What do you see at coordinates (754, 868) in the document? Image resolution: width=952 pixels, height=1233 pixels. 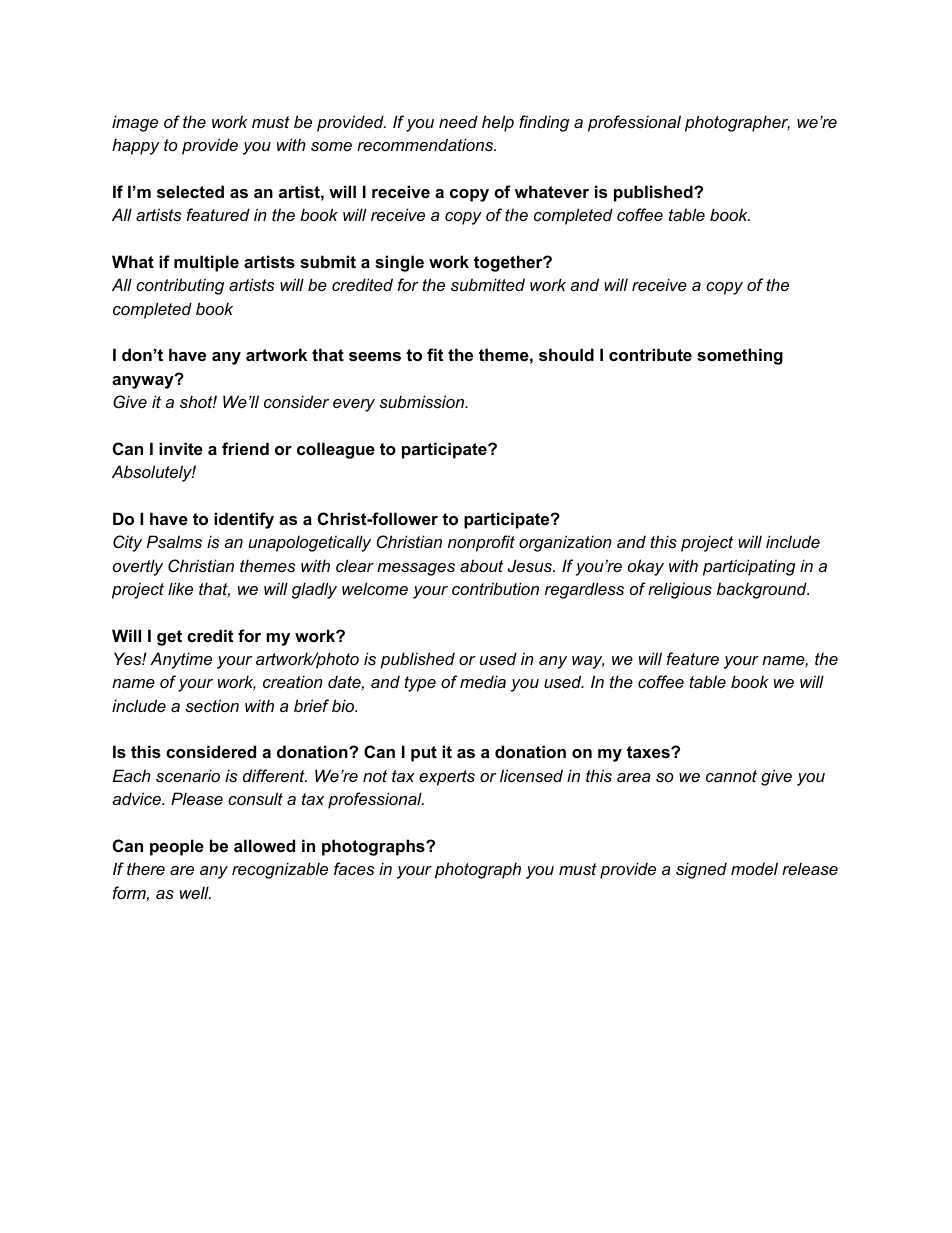 I see `model` at bounding box center [754, 868].
